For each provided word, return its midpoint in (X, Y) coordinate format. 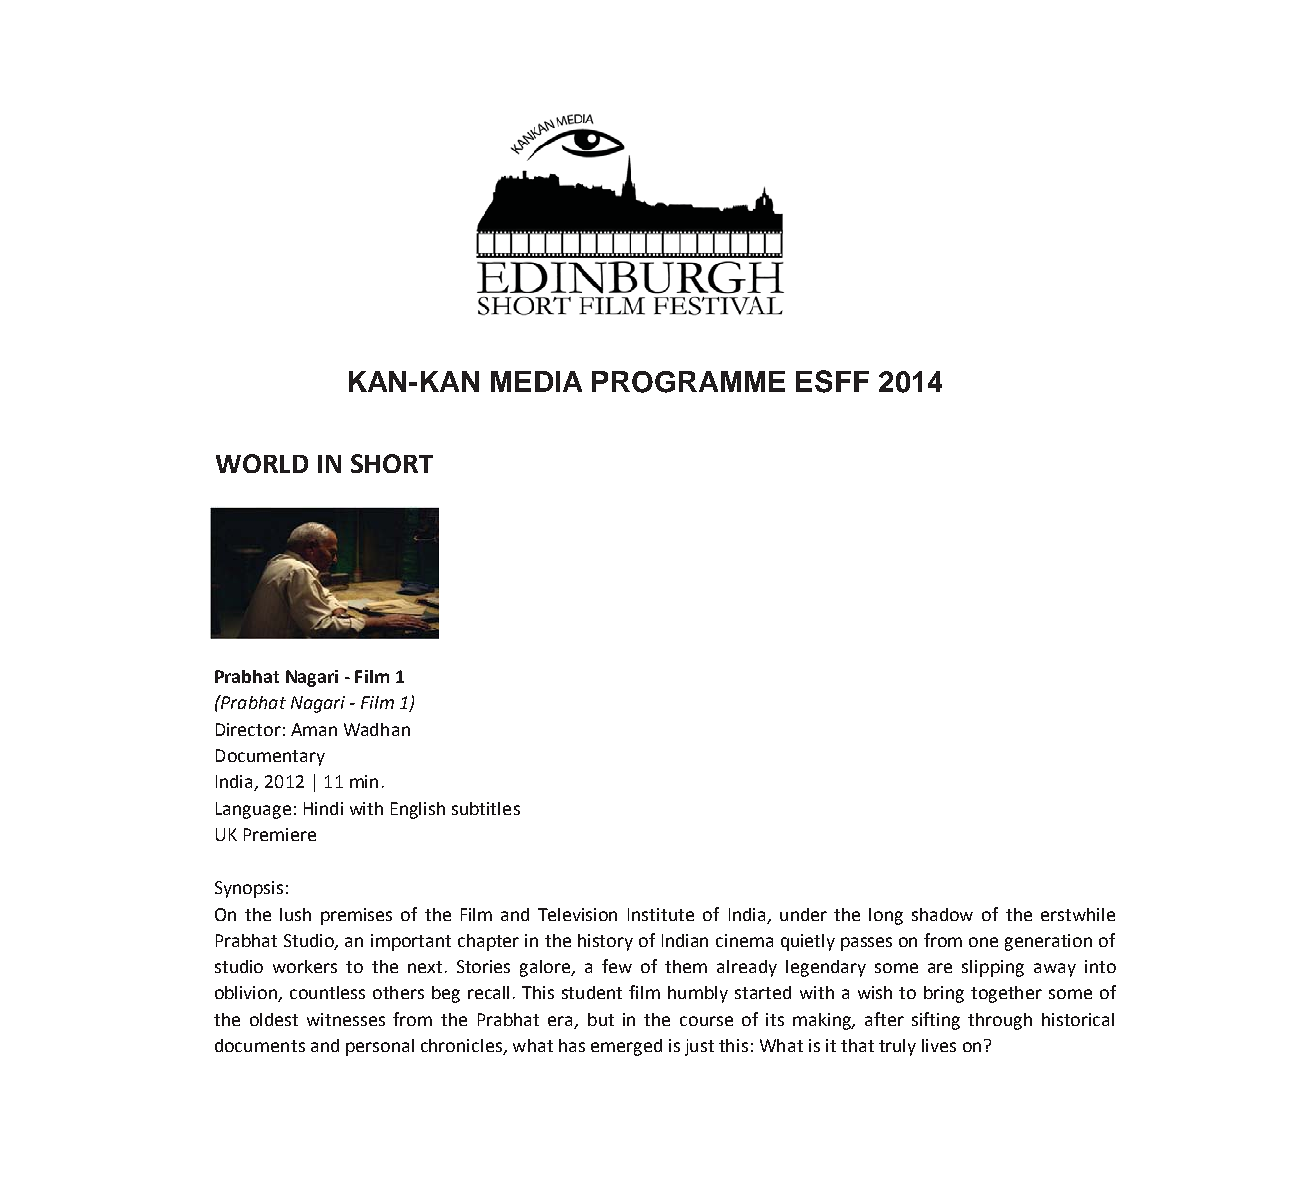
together (1006, 994)
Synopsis (249, 889)
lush (295, 914)
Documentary (270, 757)
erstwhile (1078, 914)
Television (577, 914)
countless (327, 992)
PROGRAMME (688, 382)
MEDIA (536, 381)
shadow (942, 914)
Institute (661, 914)
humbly (698, 994)
